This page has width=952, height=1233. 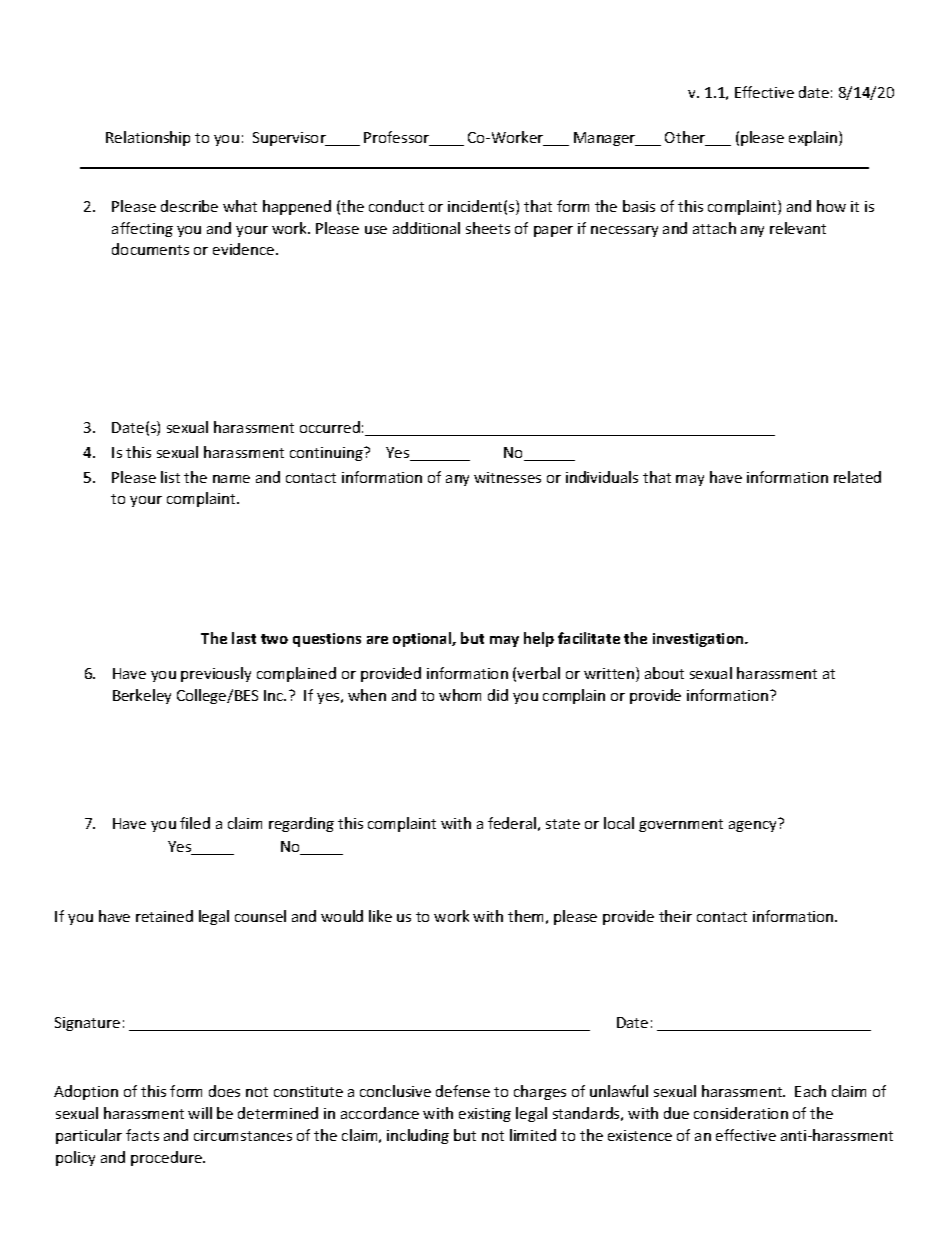 What do you see at coordinates (142, 696) in the page?
I see `Berkeley` at bounding box center [142, 696].
